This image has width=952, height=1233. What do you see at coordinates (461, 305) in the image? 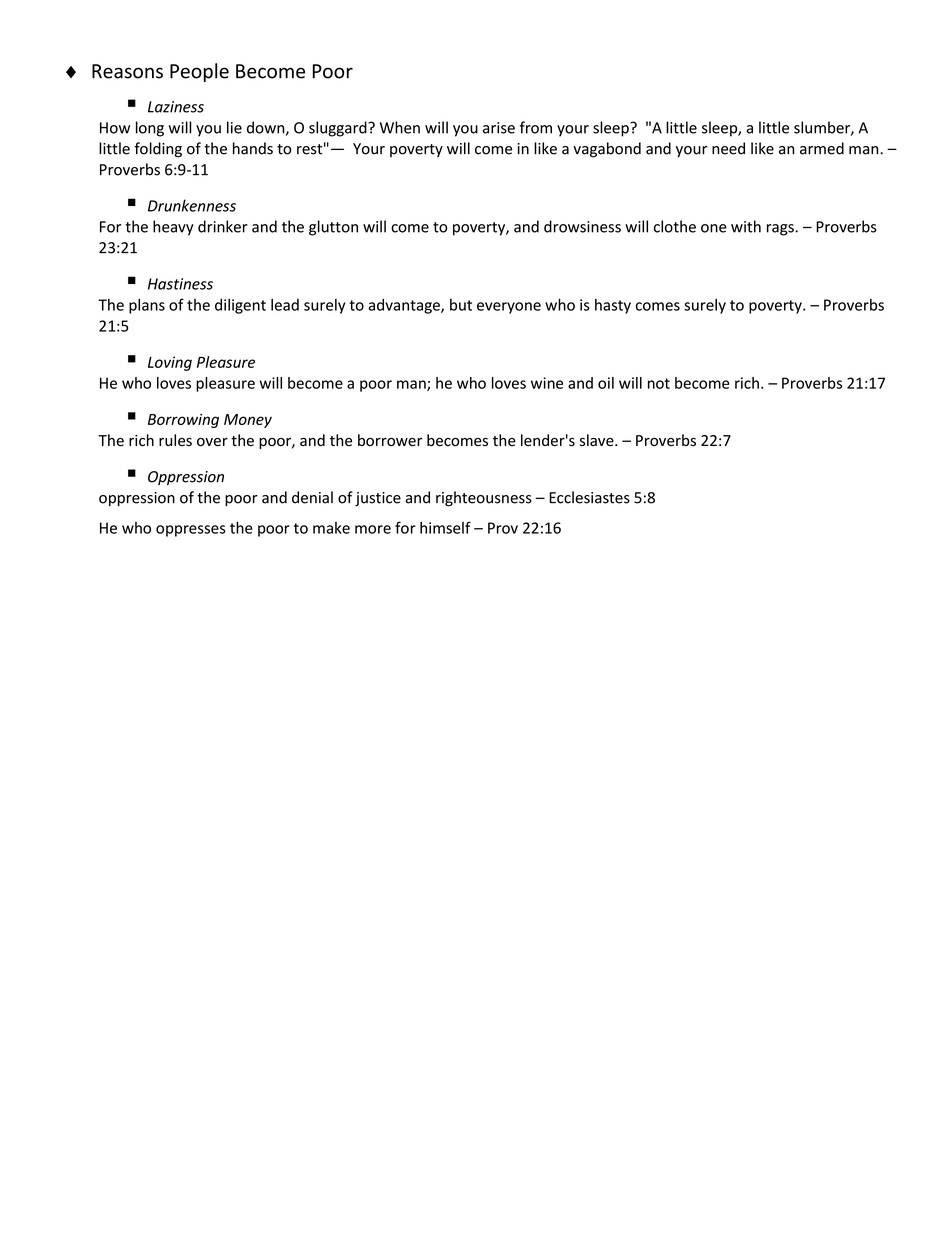
I see `but` at bounding box center [461, 305].
